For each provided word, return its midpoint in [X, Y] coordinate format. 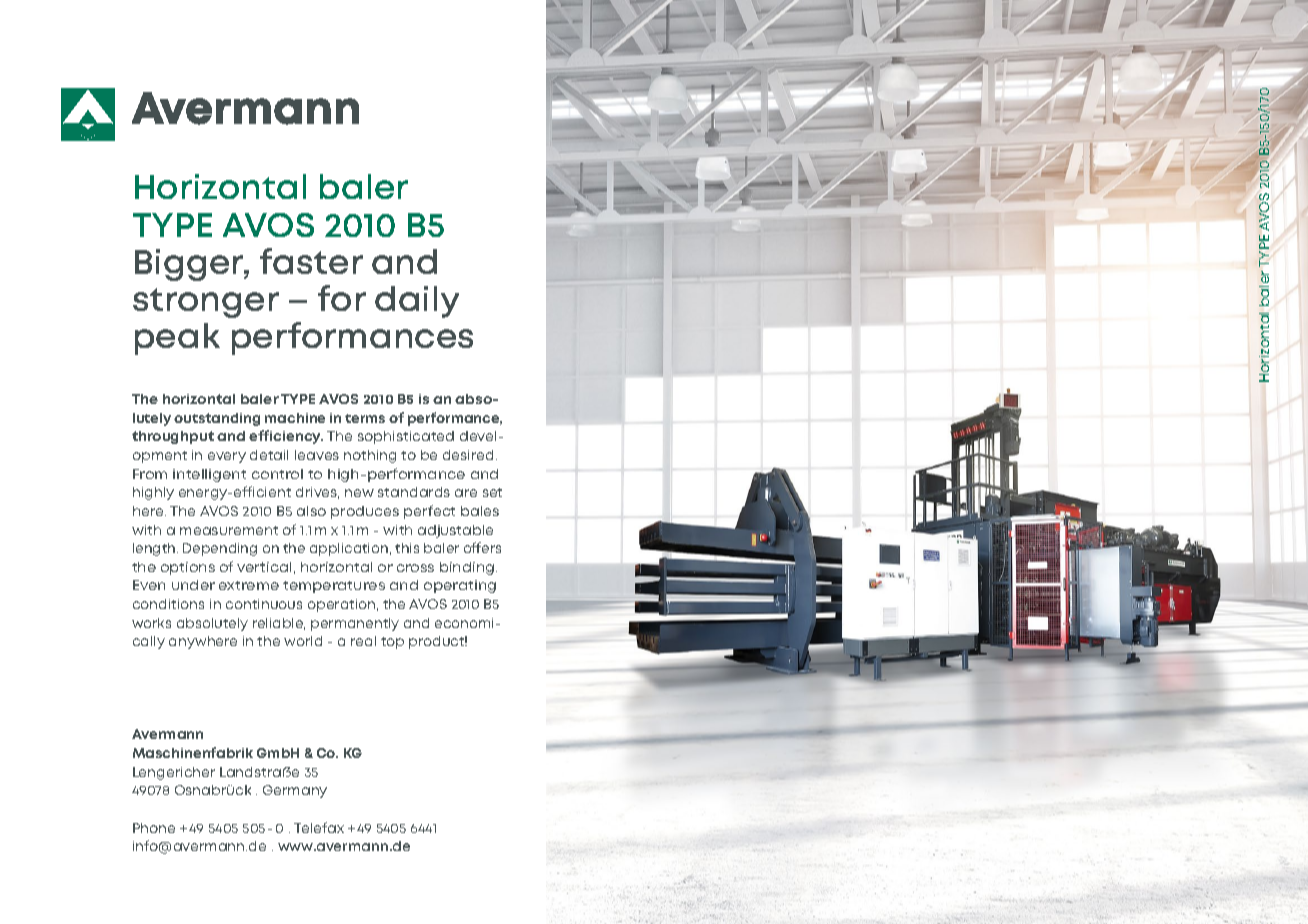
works [151, 623]
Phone [154, 828]
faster [311, 261]
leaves [317, 455]
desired [468, 455]
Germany [295, 791]
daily [417, 302]
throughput [173, 437]
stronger [206, 303]
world [303, 641]
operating [460, 586]
